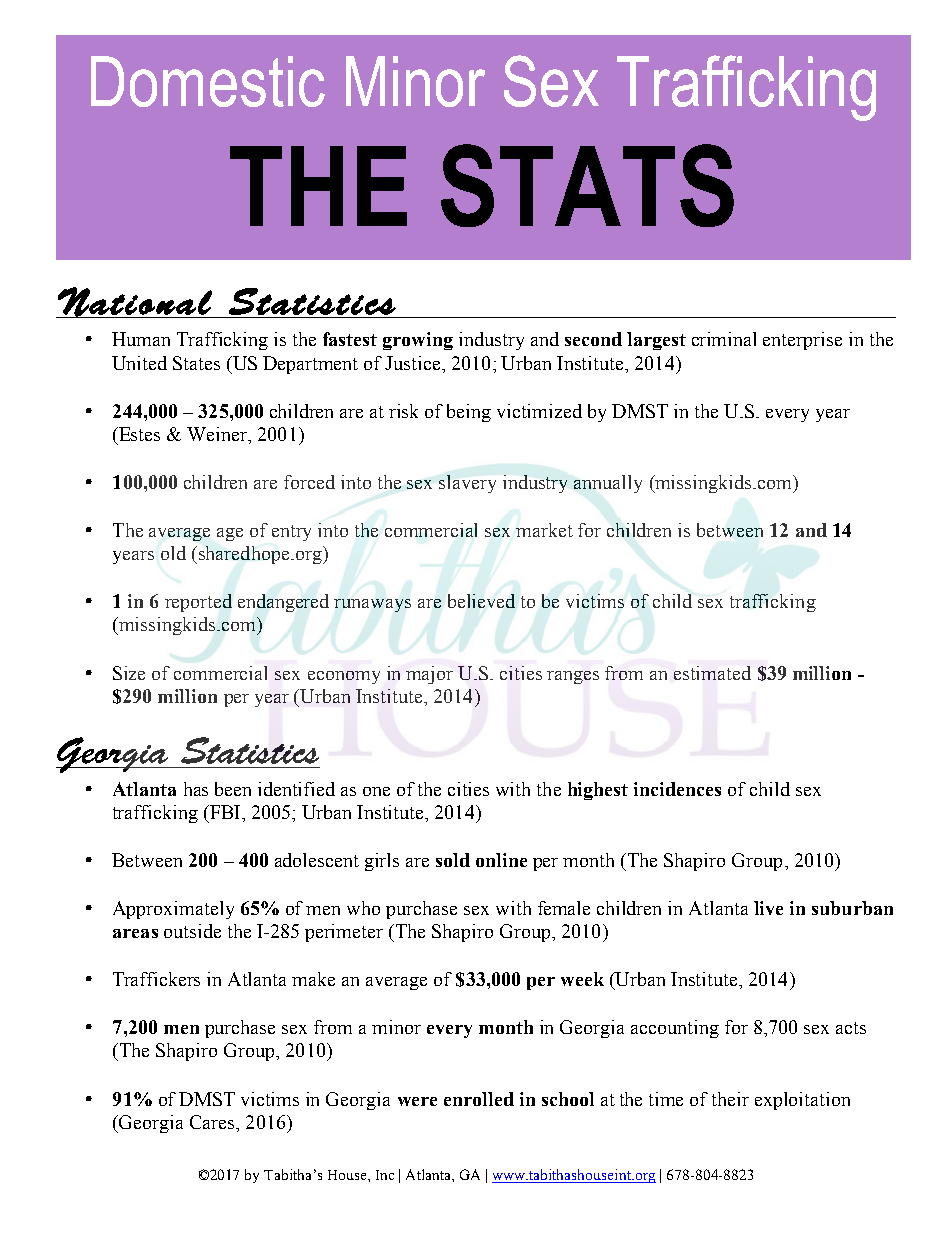 The width and height of the document is (952, 1233). Describe the element at coordinates (481, 601) in the document. I see `believed` at that location.
